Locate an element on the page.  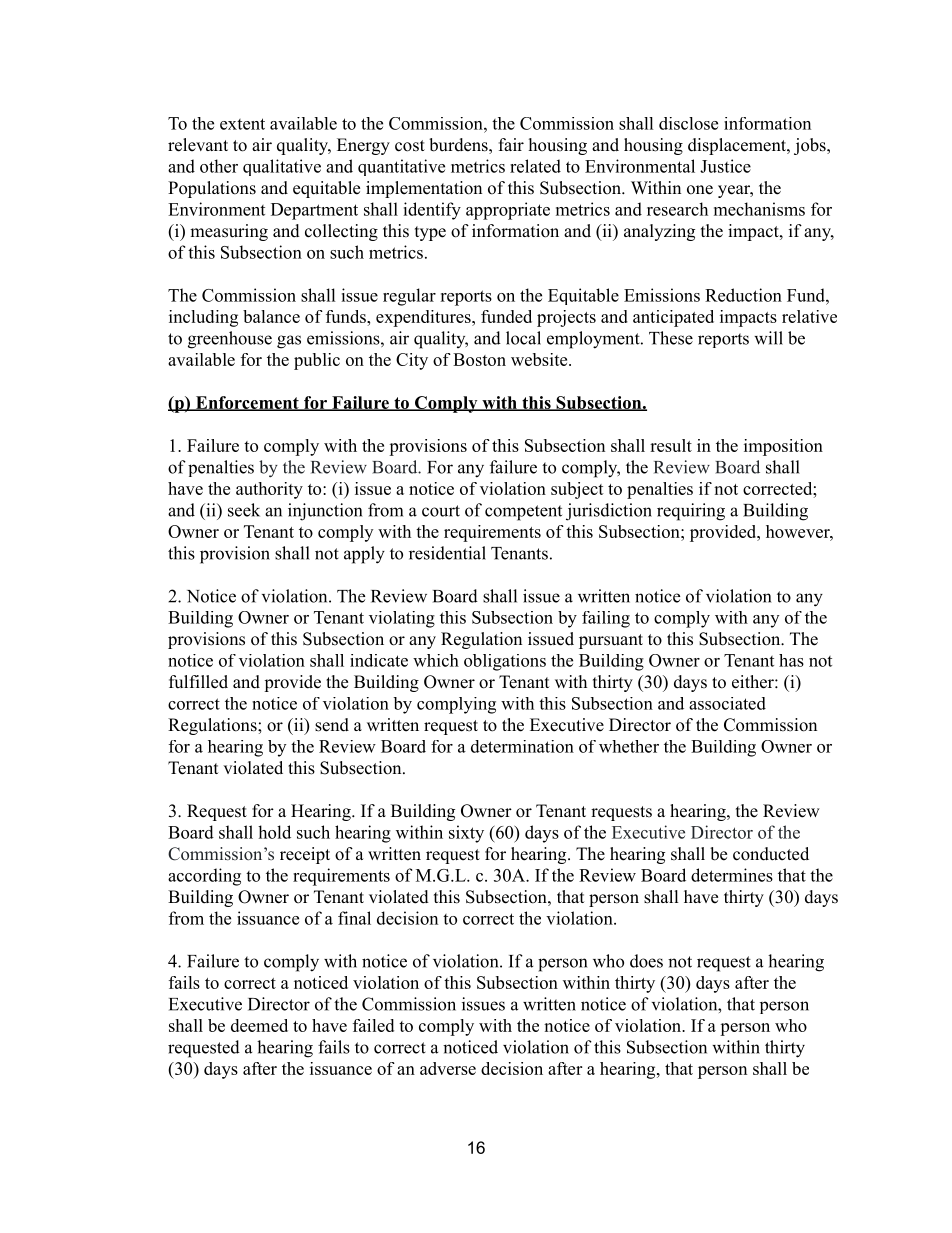
deemed is located at coordinates (259, 1025).
